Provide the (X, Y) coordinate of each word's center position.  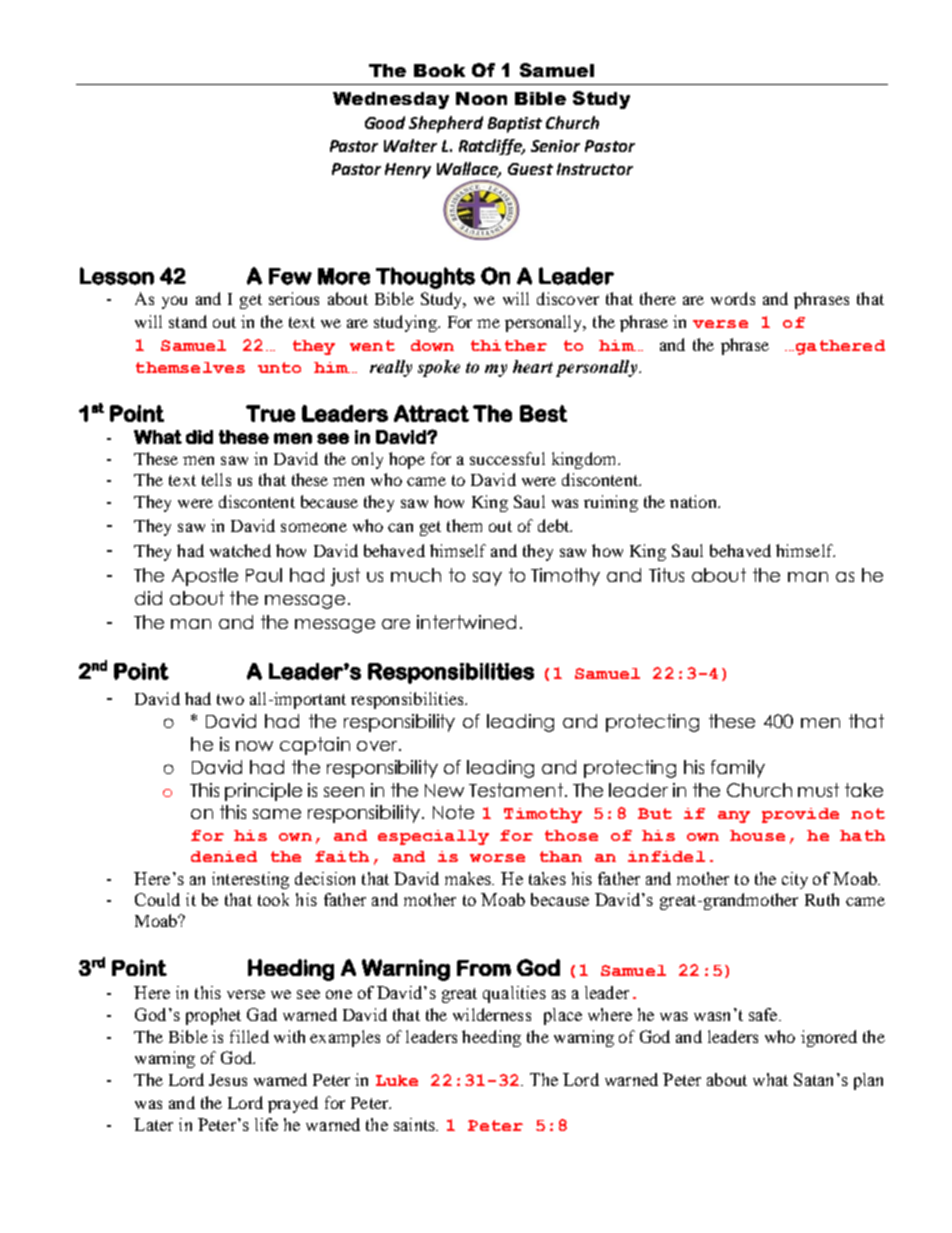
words (733, 298)
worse (497, 858)
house (757, 835)
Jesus (228, 1080)
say (487, 579)
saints (415, 1124)
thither (509, 345)
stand (188, 321)
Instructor (595, 169)
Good (385, 122)
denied (224, 856)
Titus (666, 575)
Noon (481, 98)
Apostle (205, 577)
